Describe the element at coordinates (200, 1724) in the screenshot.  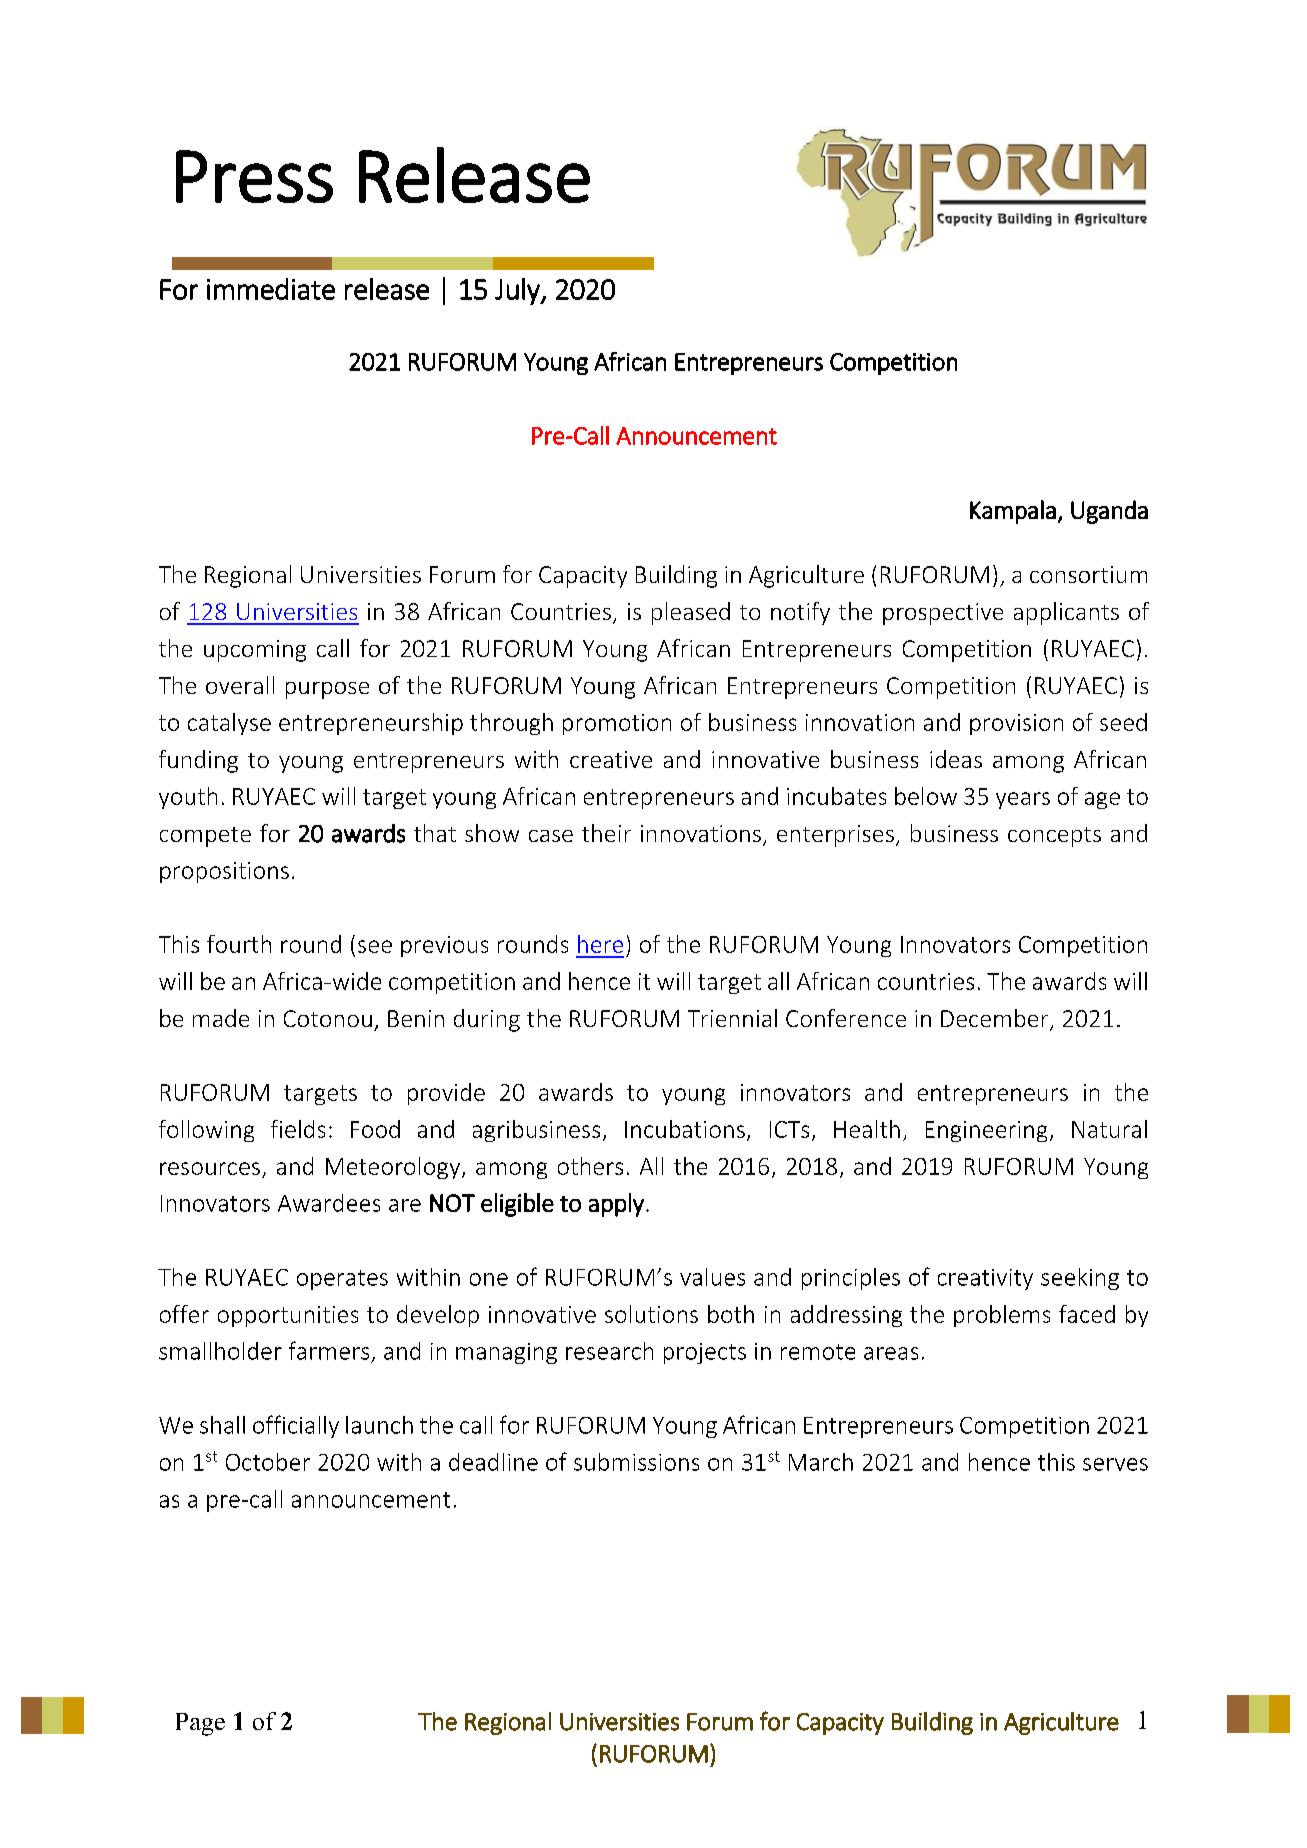
I see `Page` at that location.
